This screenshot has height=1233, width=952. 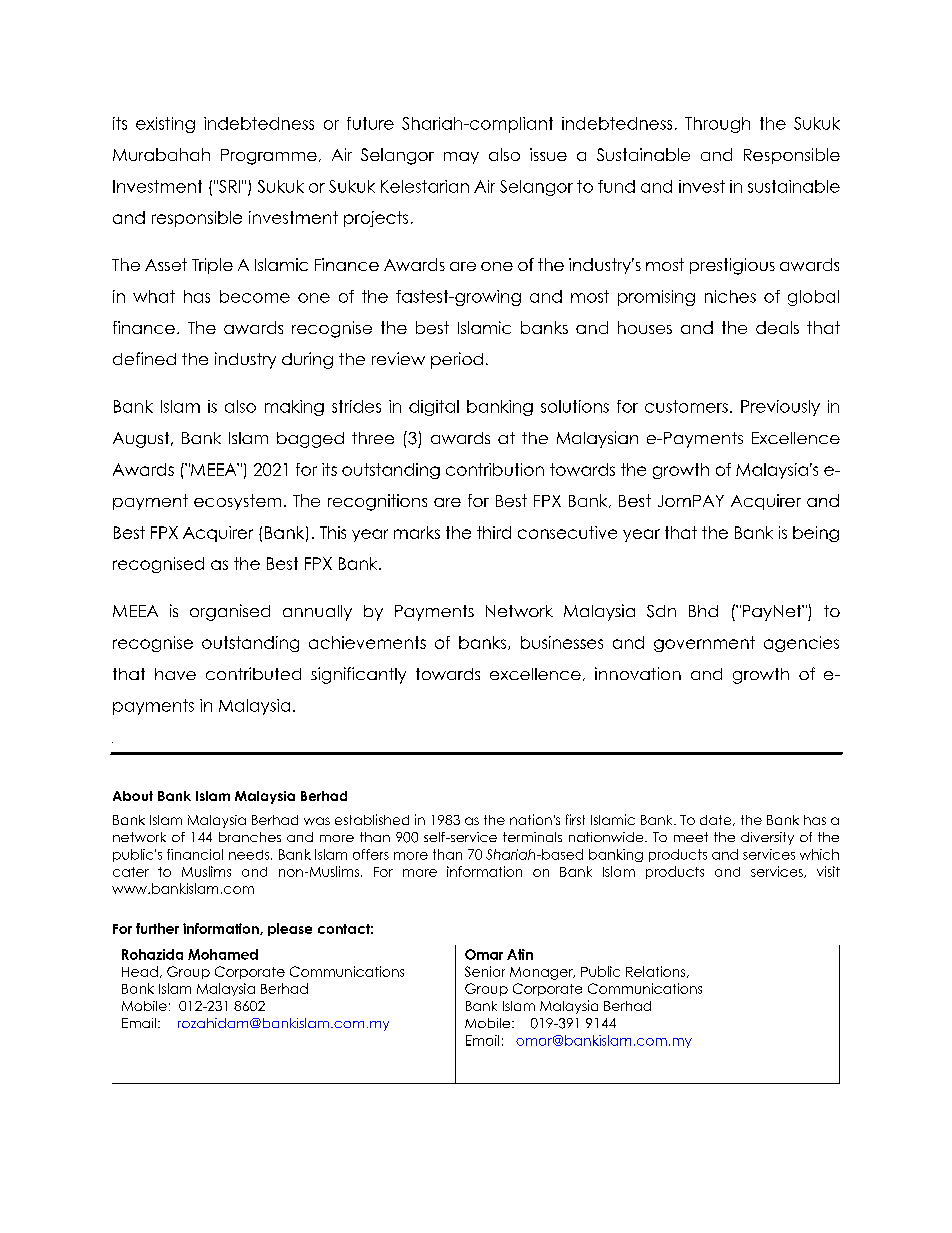 What do you see at coordinates (461, 158) in the screenshot?
I see `may` at bounding box center [461, 158].
